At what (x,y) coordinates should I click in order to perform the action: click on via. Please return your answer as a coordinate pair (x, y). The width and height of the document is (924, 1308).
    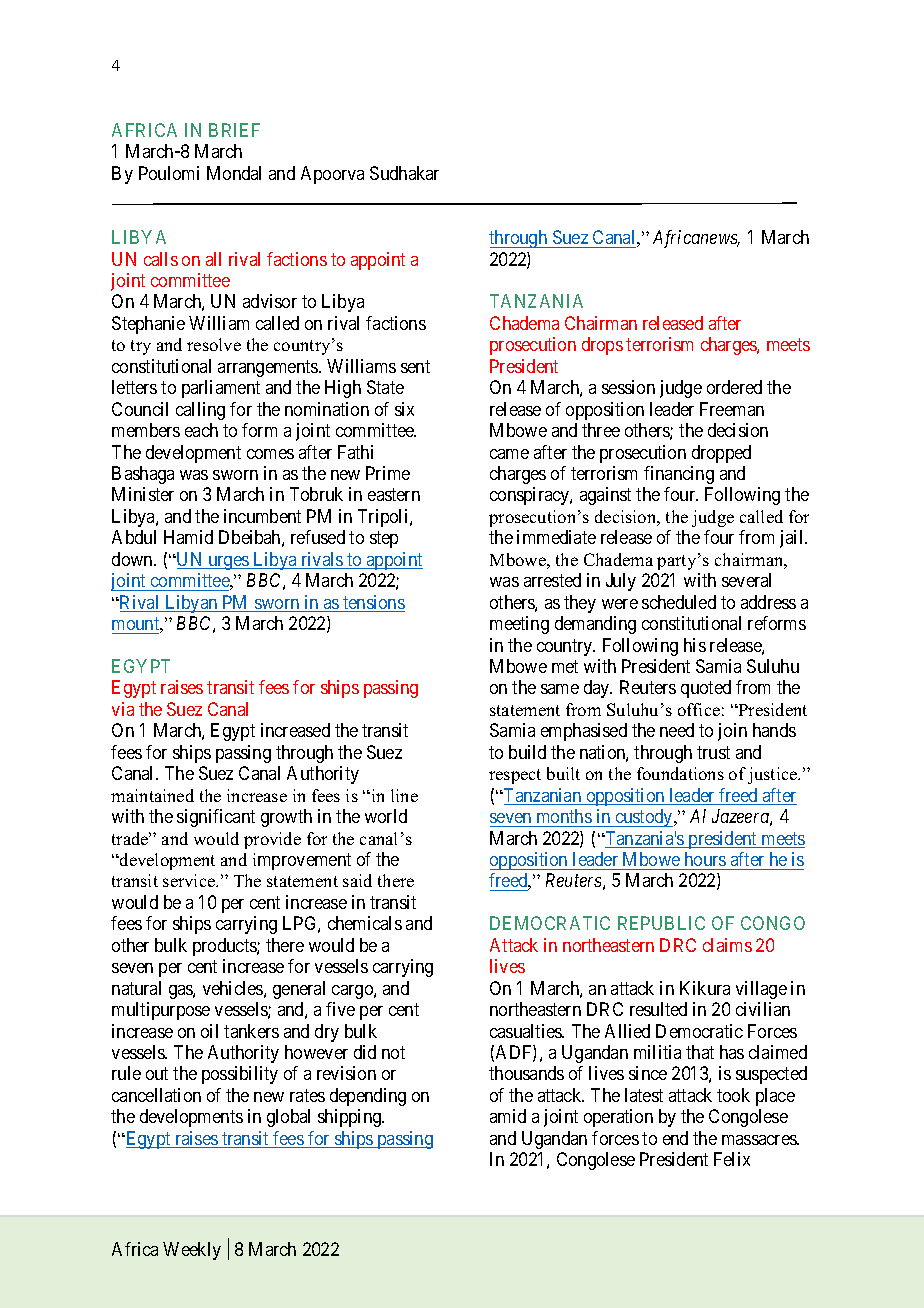
    Looking at the image, I should click on (123, 709).
